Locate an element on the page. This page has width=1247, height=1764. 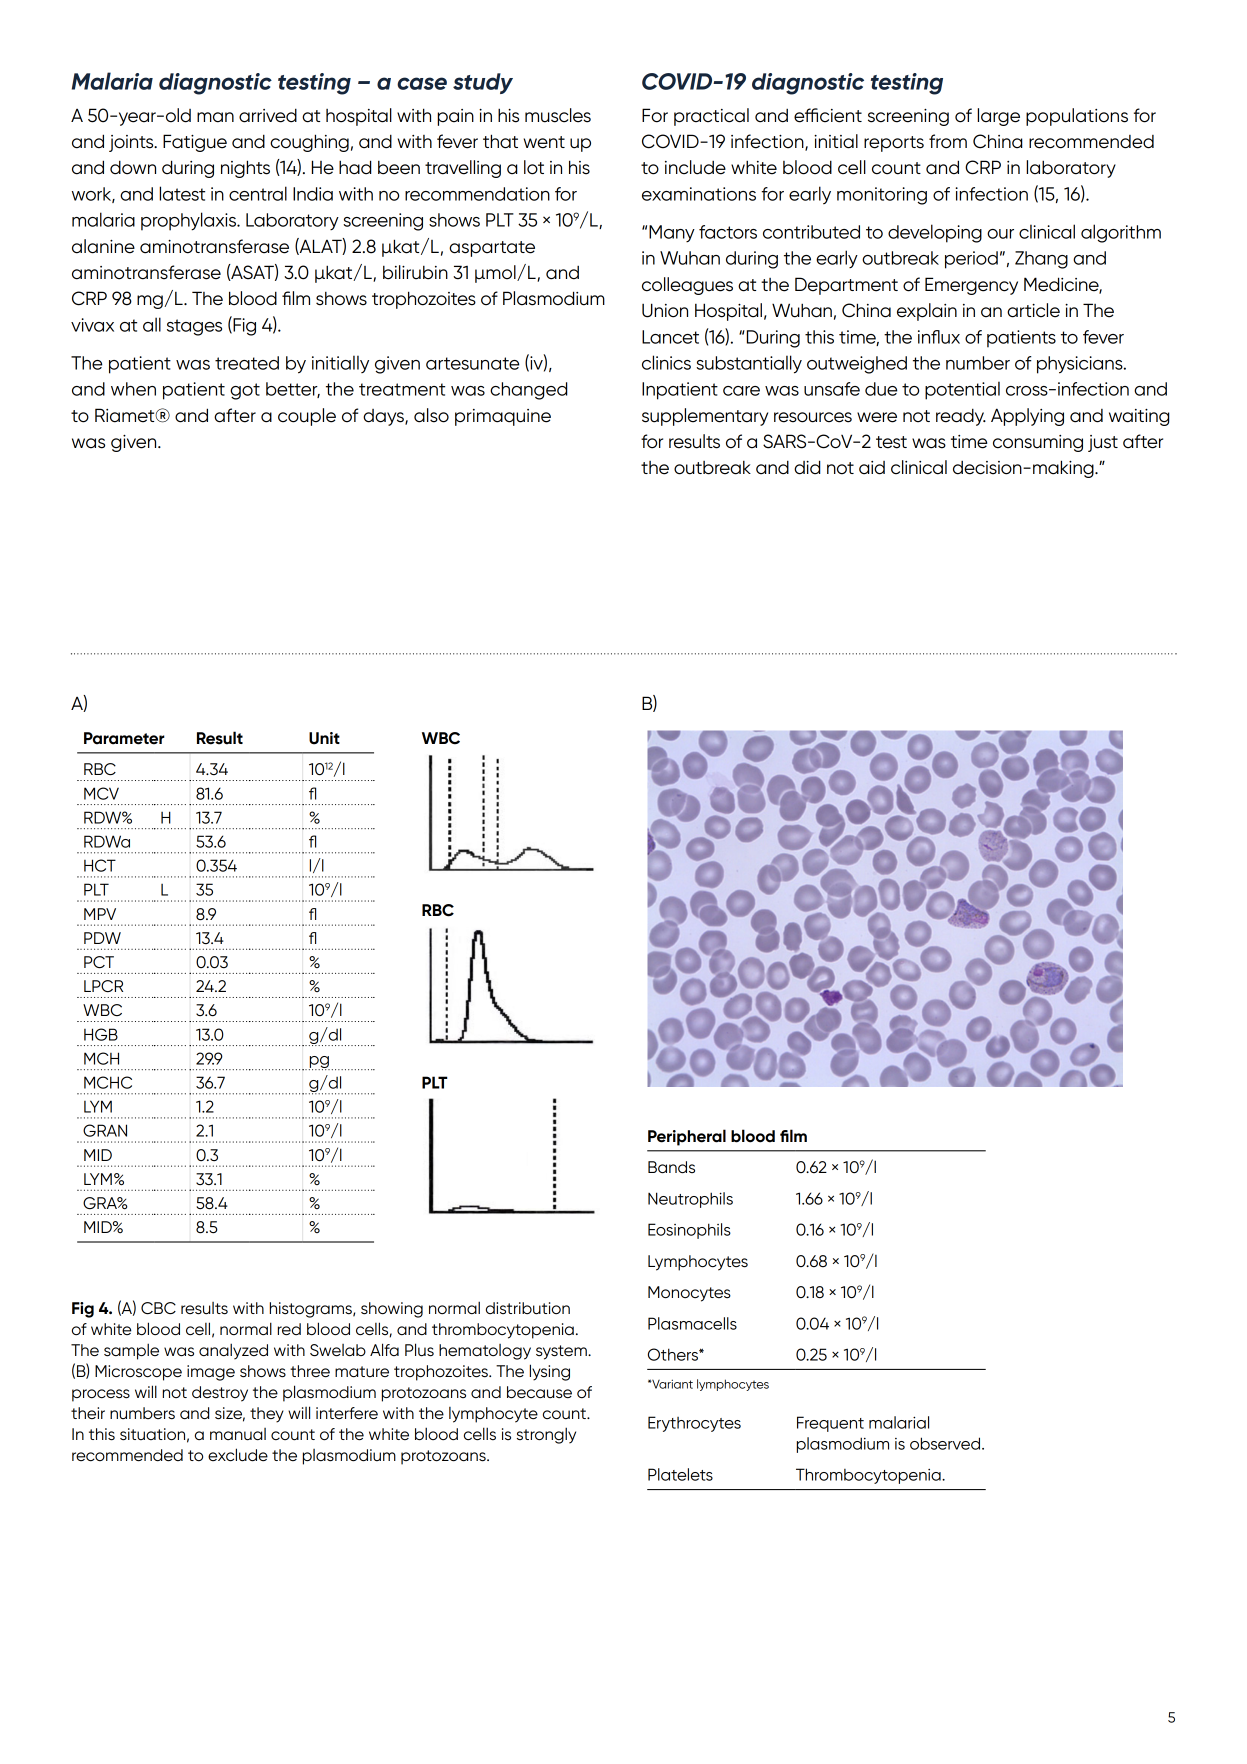
large is located at coordinates (998, 117).
